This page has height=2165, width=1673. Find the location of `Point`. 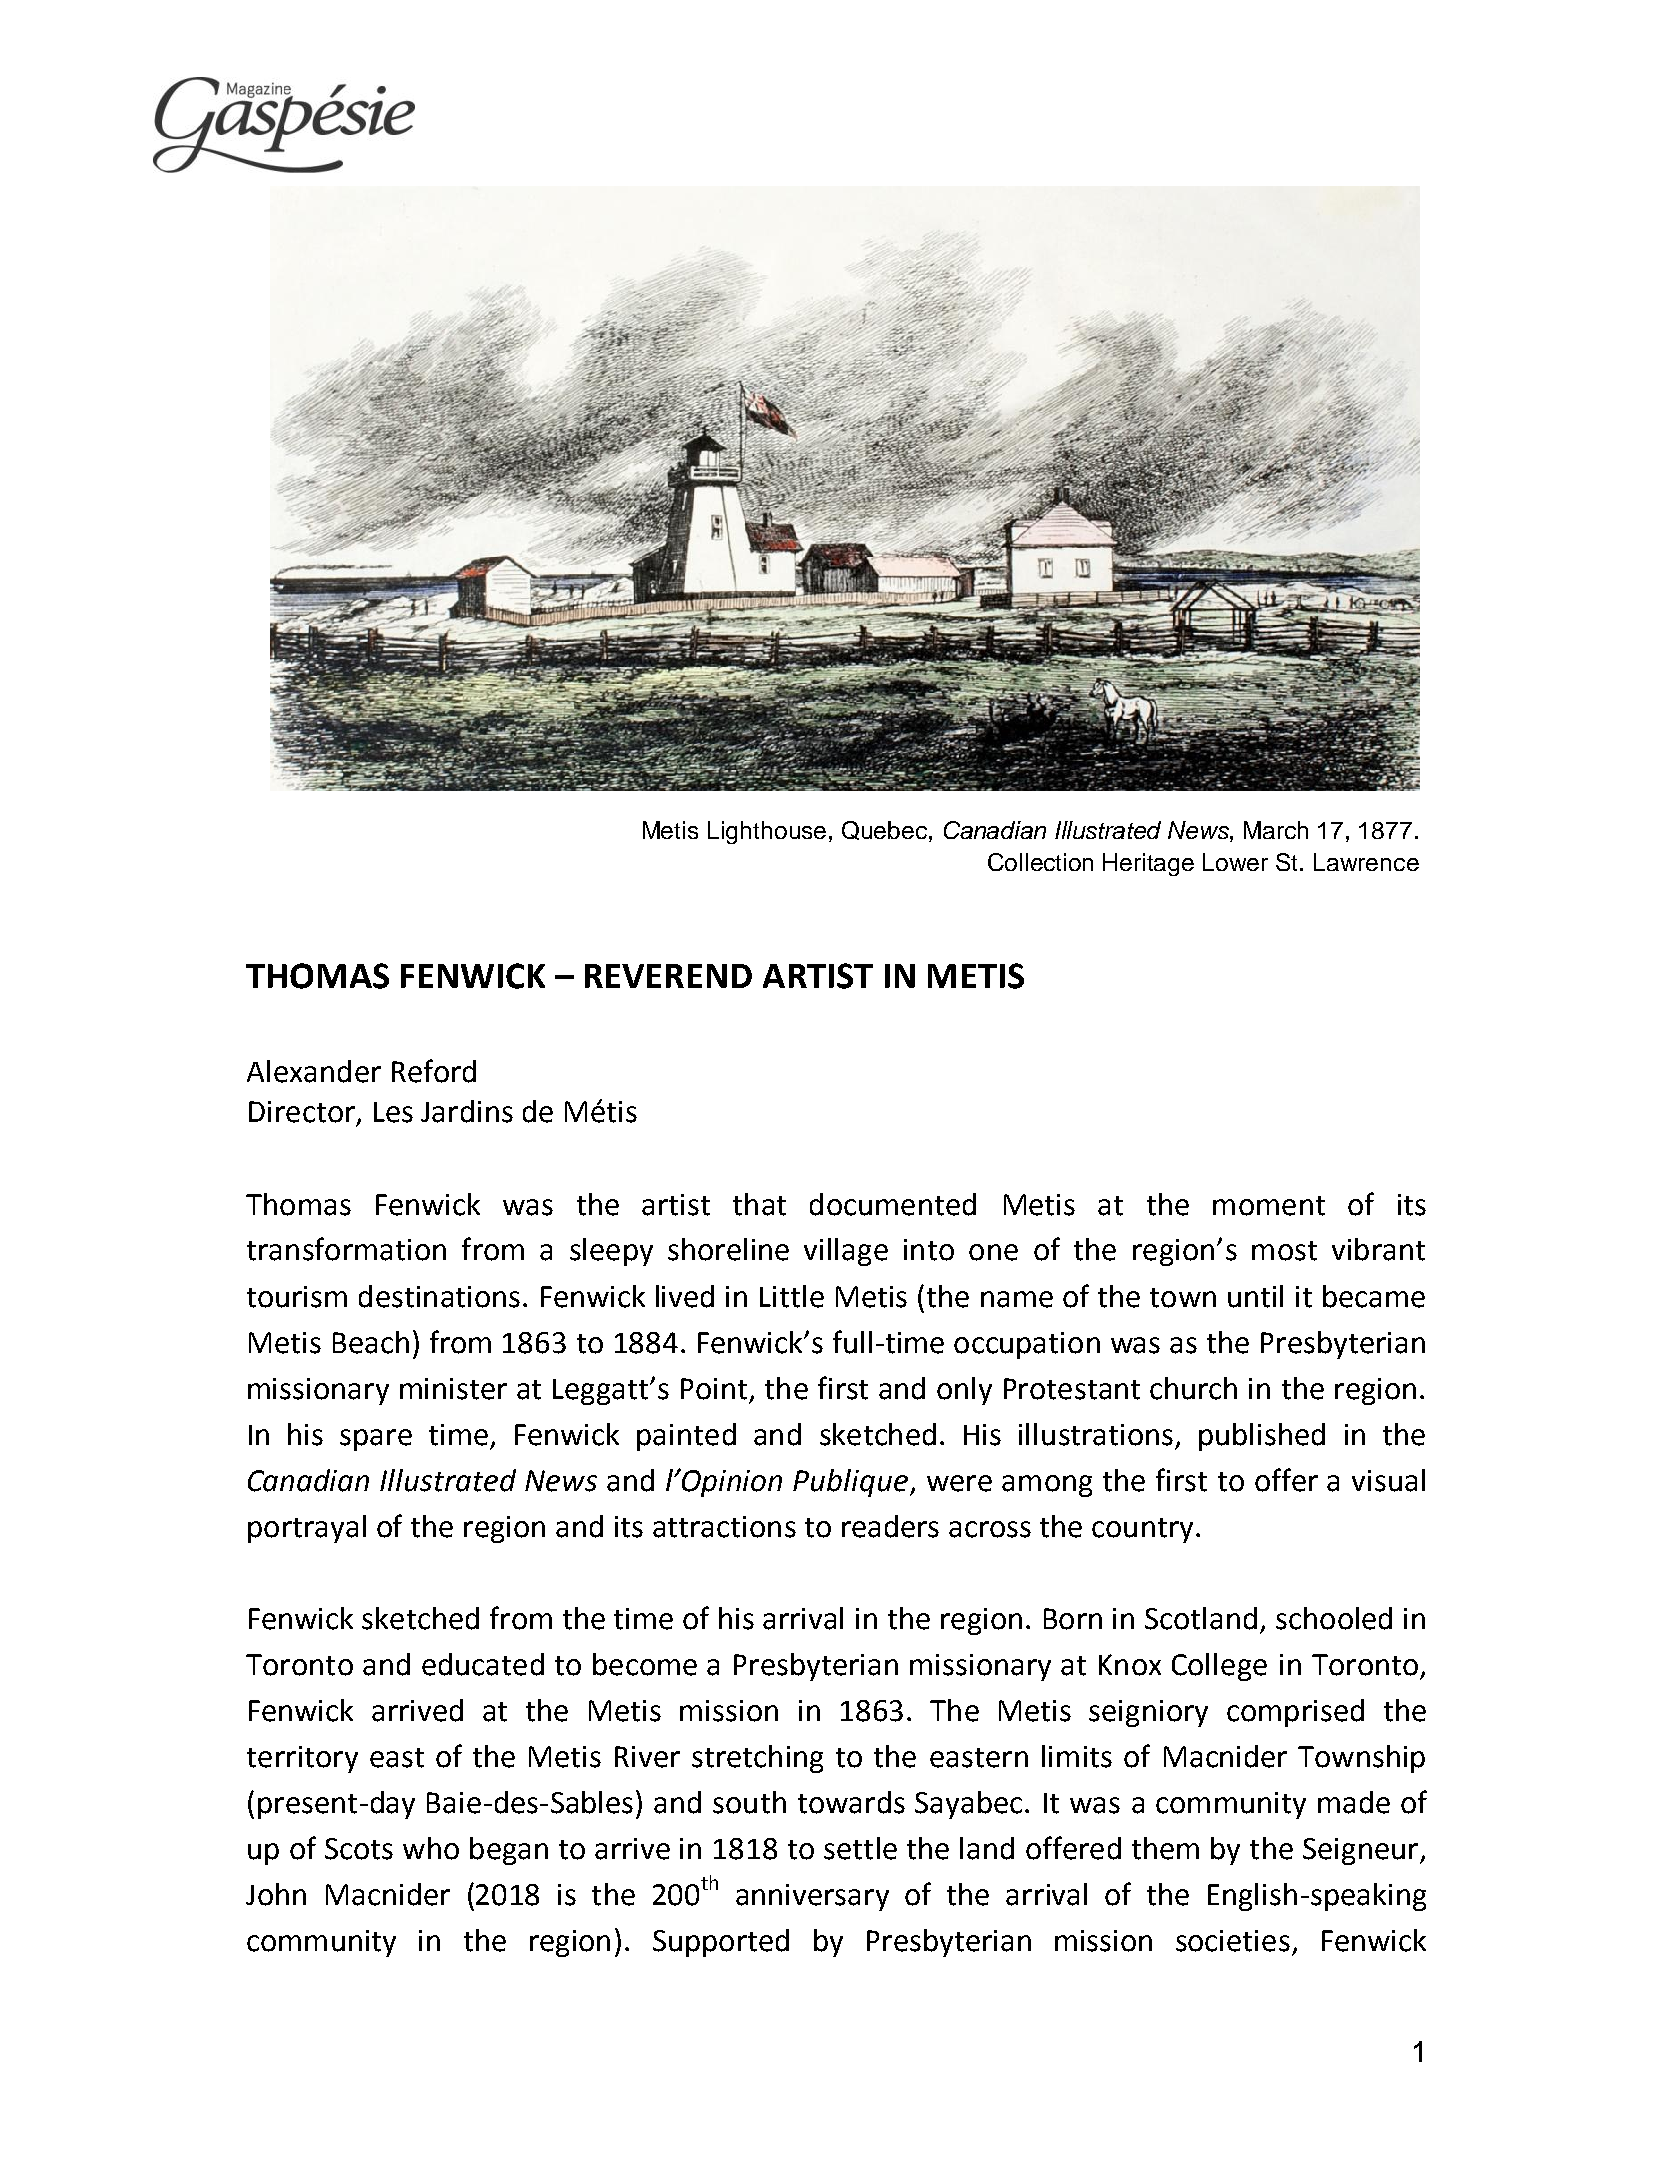

Point is located at coordinates (714, 1389).
